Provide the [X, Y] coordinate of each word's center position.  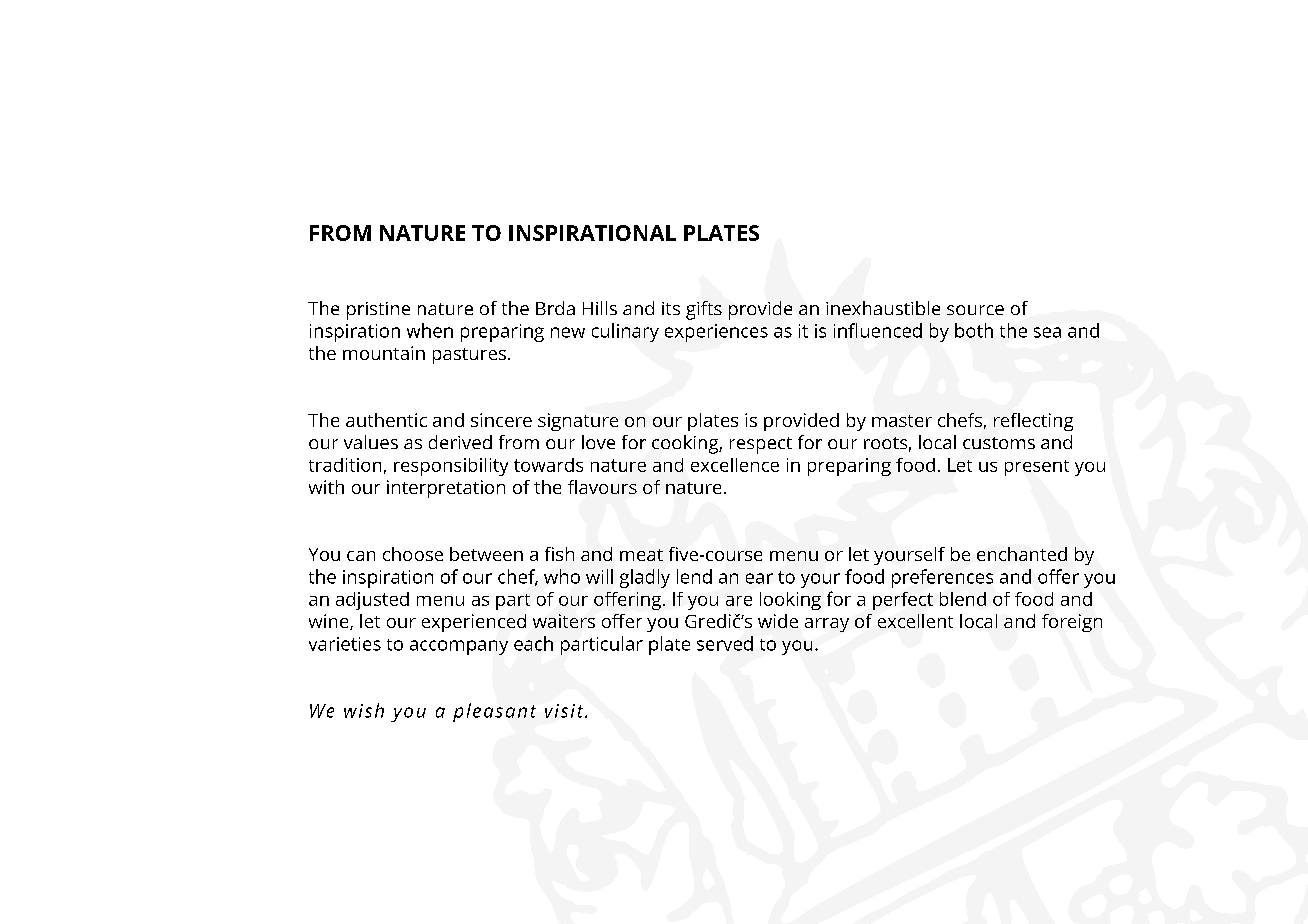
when [430, 330]
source [975, 310]
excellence [735, 465]
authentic [386, 420]
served [725, 643]
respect [761, 445]
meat [641, 555]
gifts [704, 310]
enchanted [1022, 554]
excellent [915, 621]
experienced [474, 623]
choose [413, 554]
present [1037, 468]
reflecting [1033, 422]
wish [364, 710]
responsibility [451, 467]
